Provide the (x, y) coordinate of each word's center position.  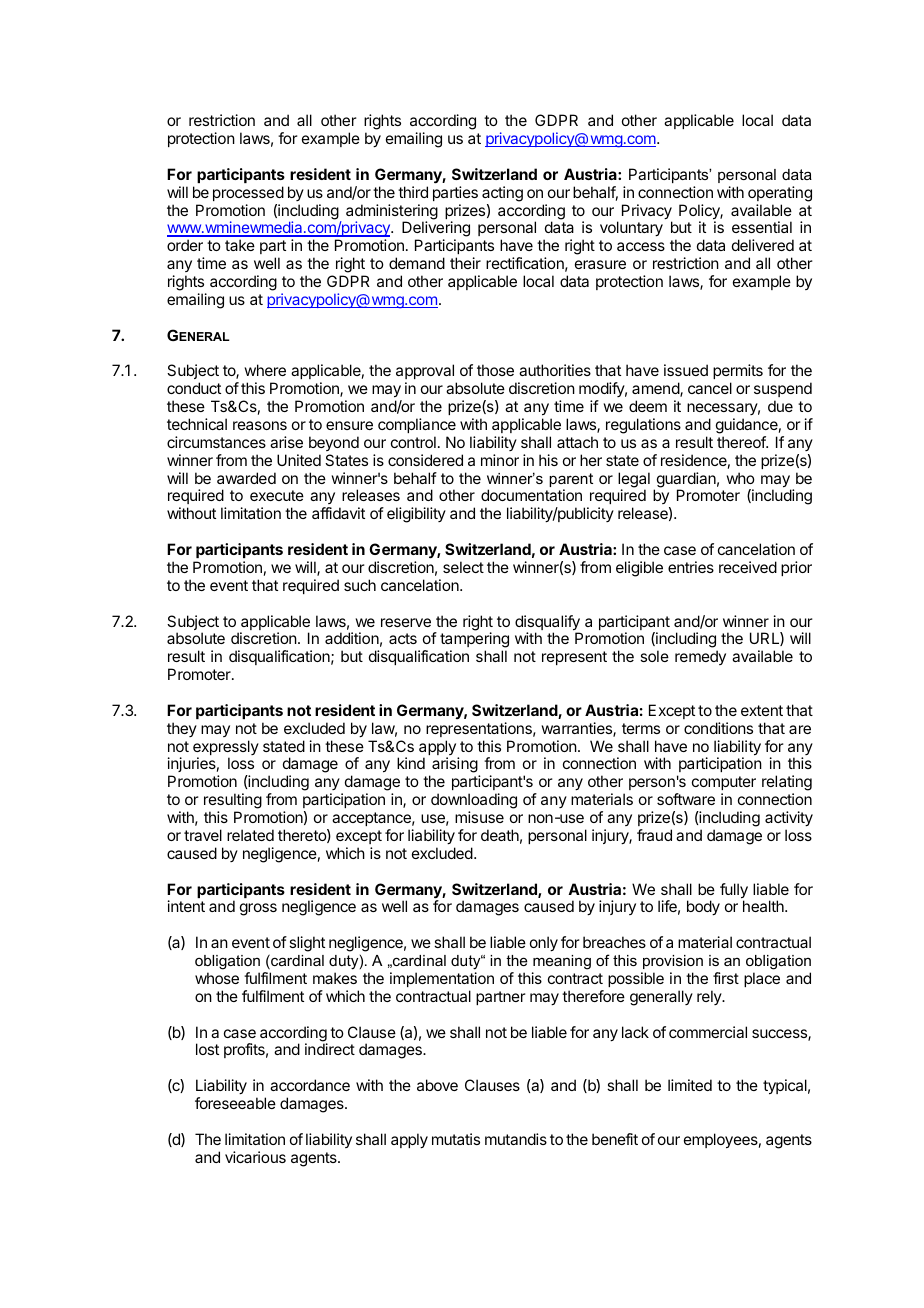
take (240, 245)
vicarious (255, 1157)
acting (502, 194)
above (437, 1085)
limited (690, 1085)
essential (762, 227)
